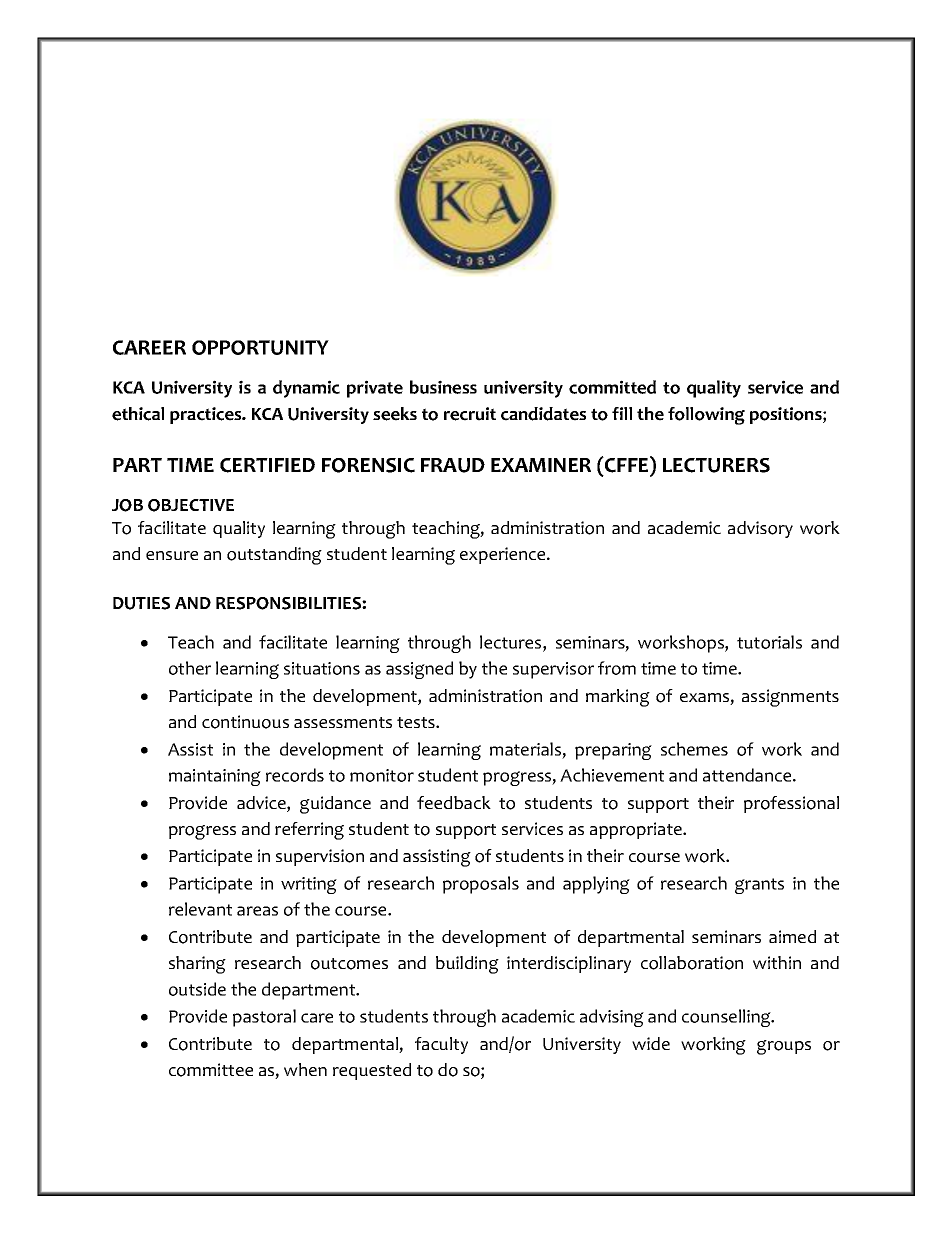 The image size is (952, 1233). Describe the element at coordinates (454, 802) in the document. I see `feedback` at that location.
